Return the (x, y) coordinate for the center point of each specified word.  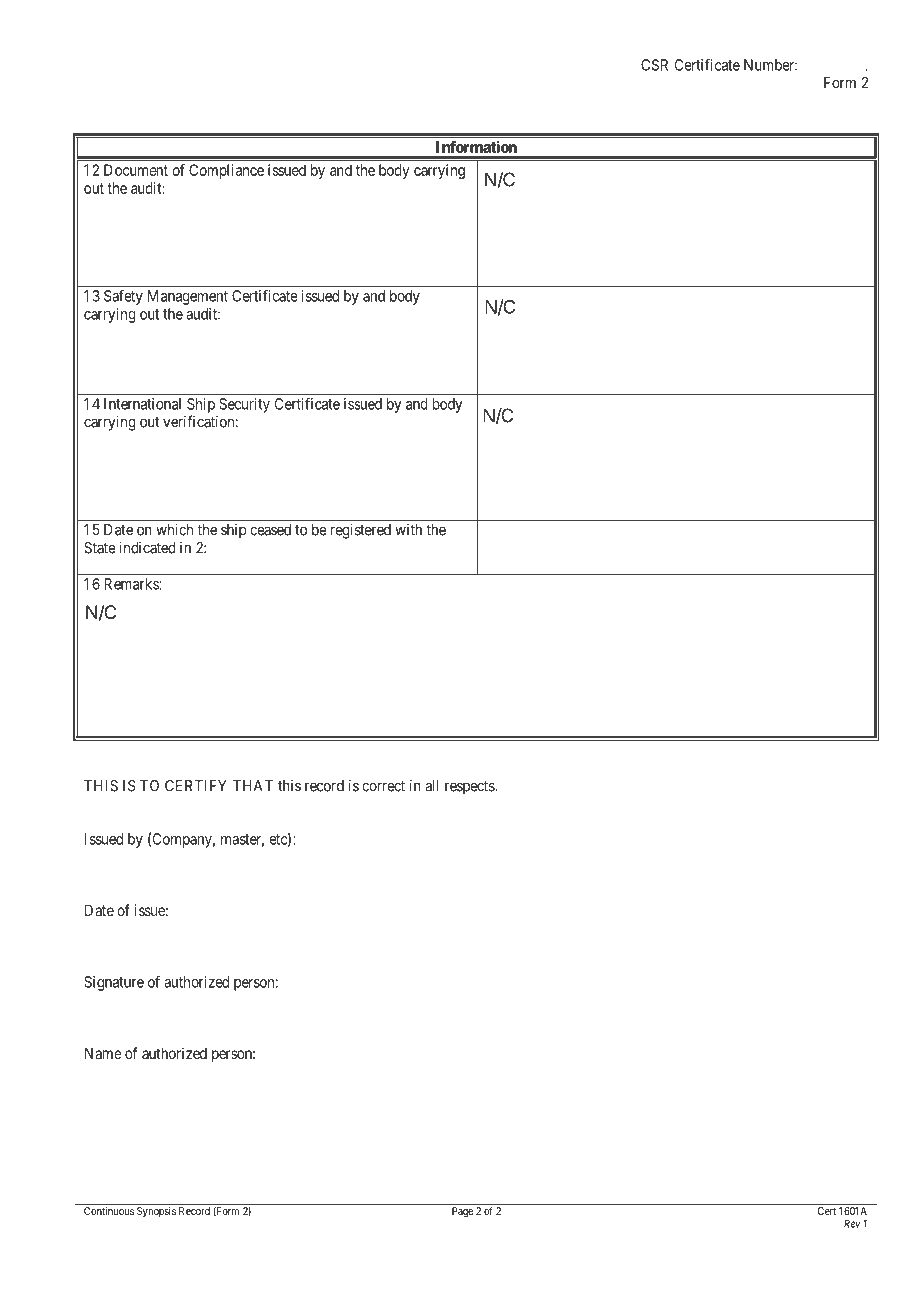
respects (470, 787)
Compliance (226, 171)
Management (188, 297)
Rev (852, 1223)
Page (462, 1212)
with (408, 530)
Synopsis (156, 1212)
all (432, 786)
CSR (654, 65)
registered (361, 531)
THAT (253, 786)
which (174, 529)
